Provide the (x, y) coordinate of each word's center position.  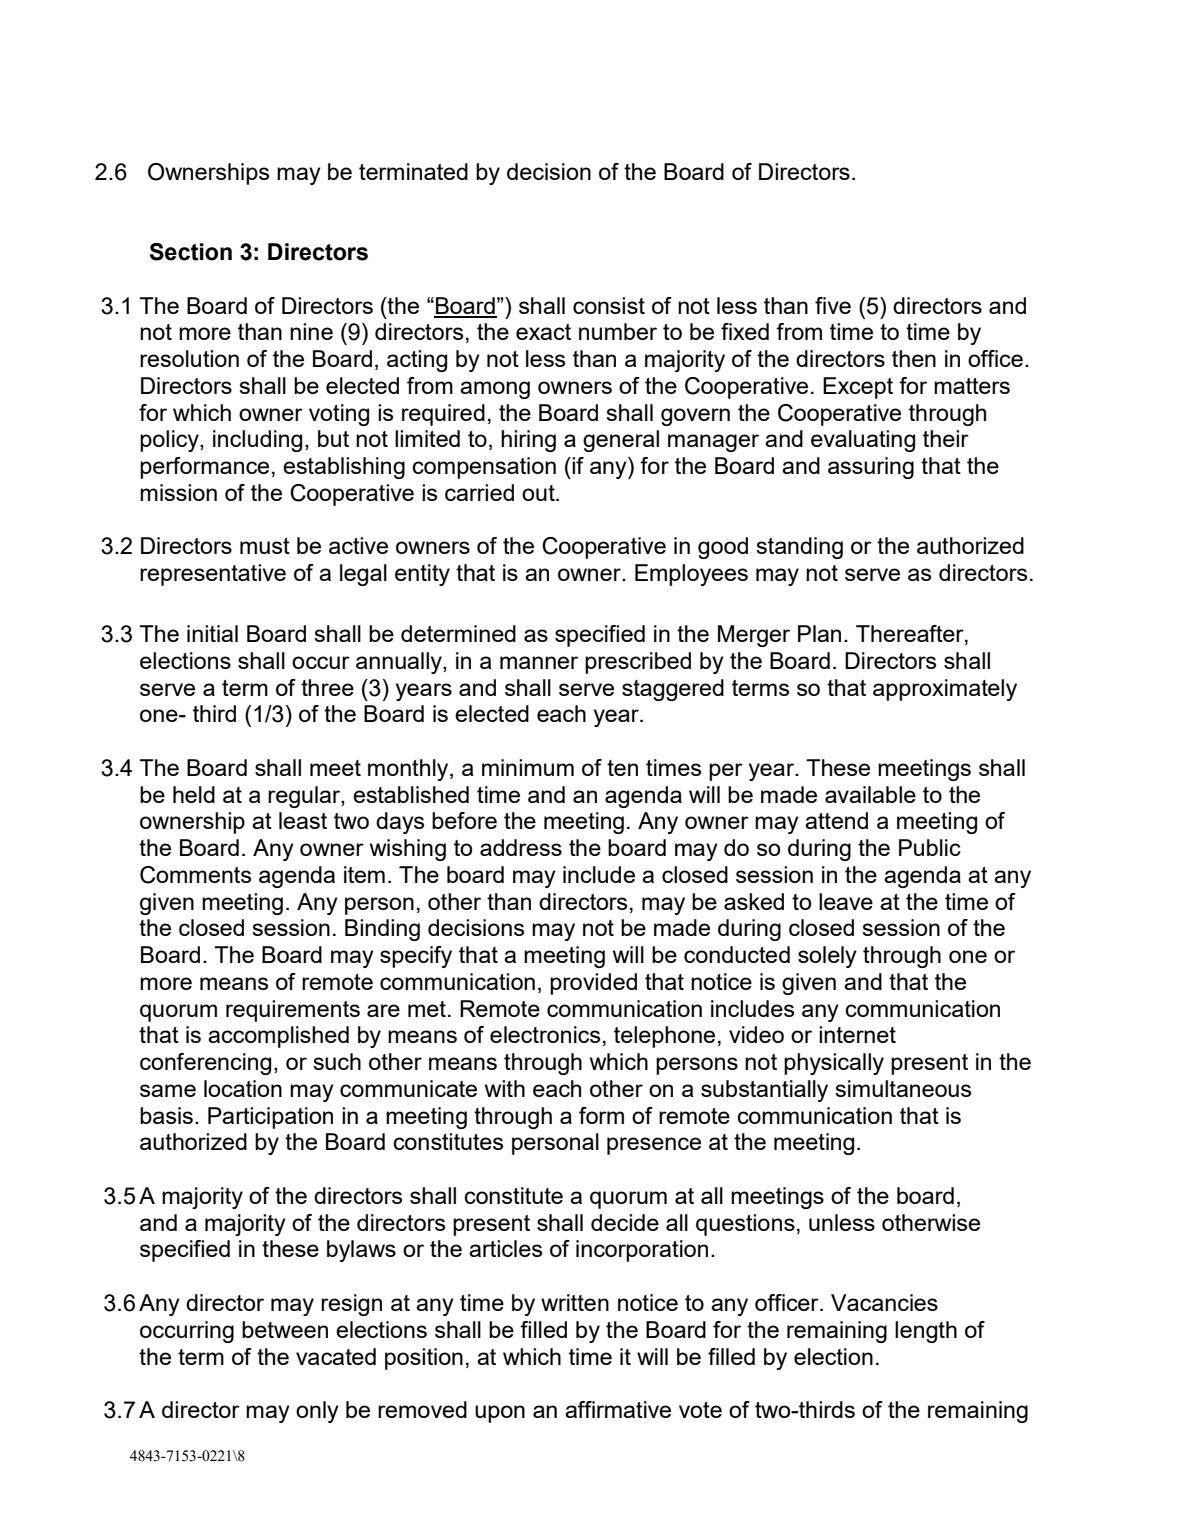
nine (311, 331)
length (926, 1332)
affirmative (618, 1409)
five (833, 305)
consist (609, 305)
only (317, 1412)
